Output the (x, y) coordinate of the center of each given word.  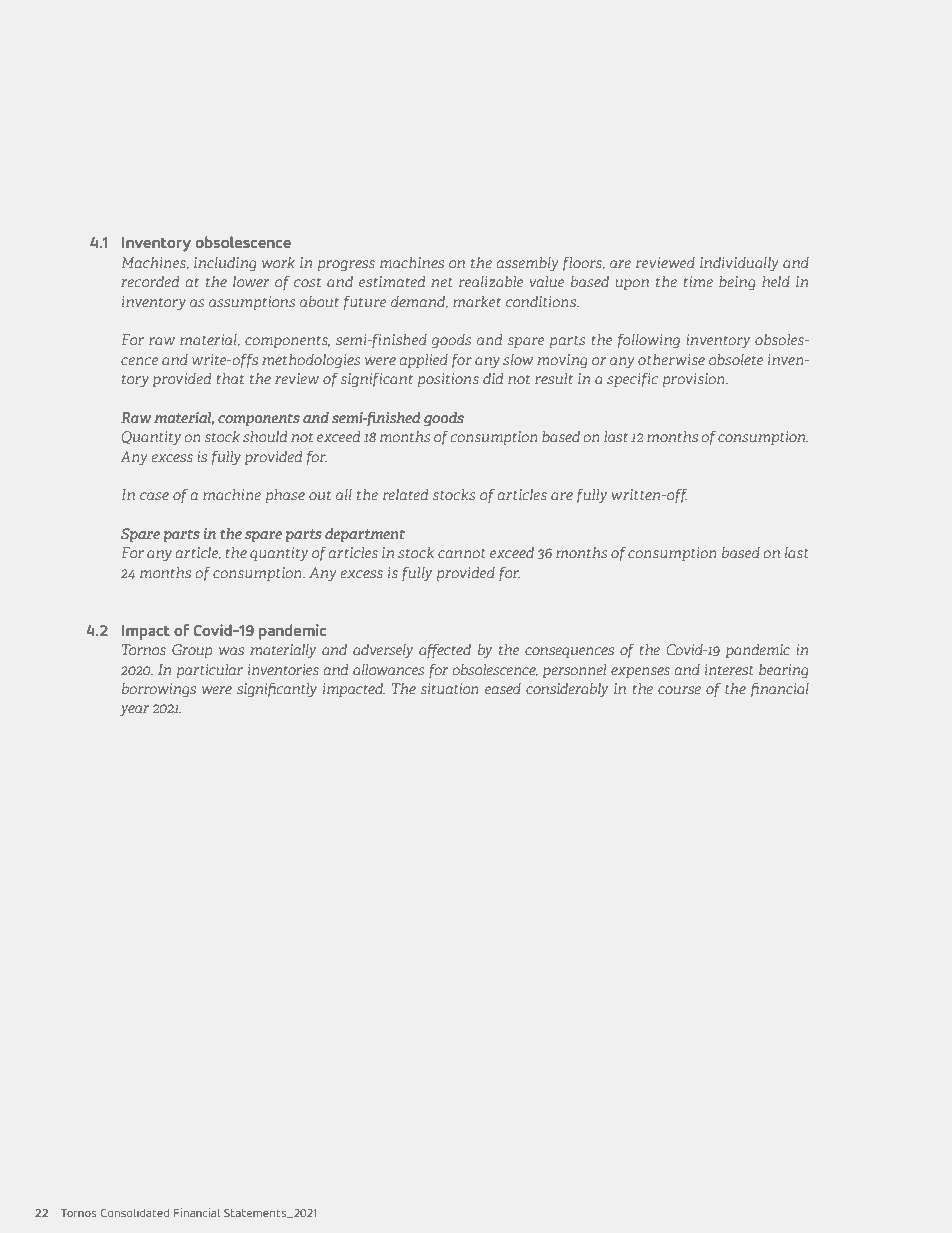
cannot (461, 553)
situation (450, 688)
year (134, 711)
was (231, 651)
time (698, 281)
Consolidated (135, 1212)
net (441, 282)
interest (729, 669)
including (225, 264)
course (679, 690)
